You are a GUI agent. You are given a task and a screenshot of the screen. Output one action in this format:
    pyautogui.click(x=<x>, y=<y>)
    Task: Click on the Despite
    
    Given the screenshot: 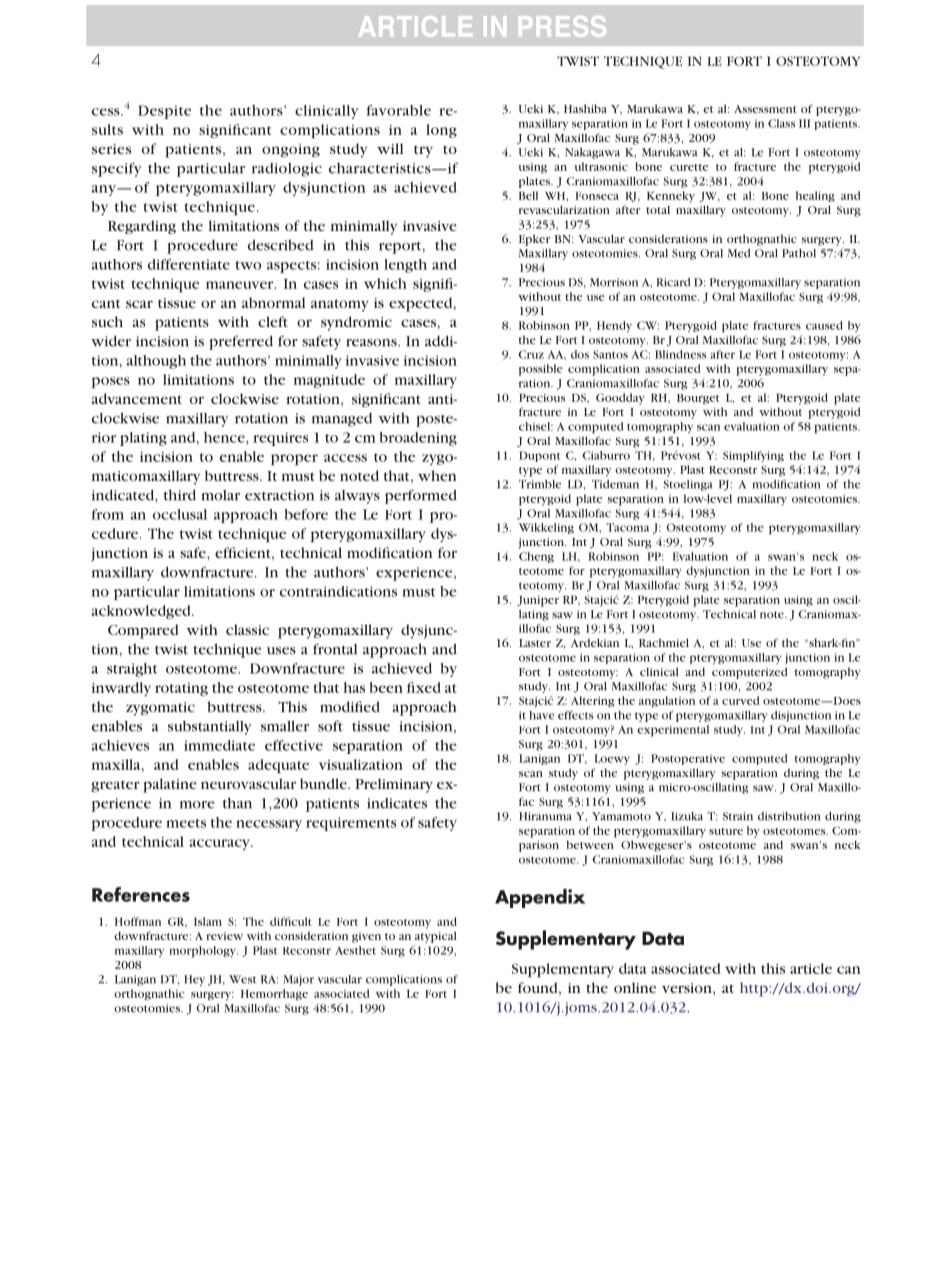 What is the action you would take?
    pyautogui.click(x=164, y=112)
